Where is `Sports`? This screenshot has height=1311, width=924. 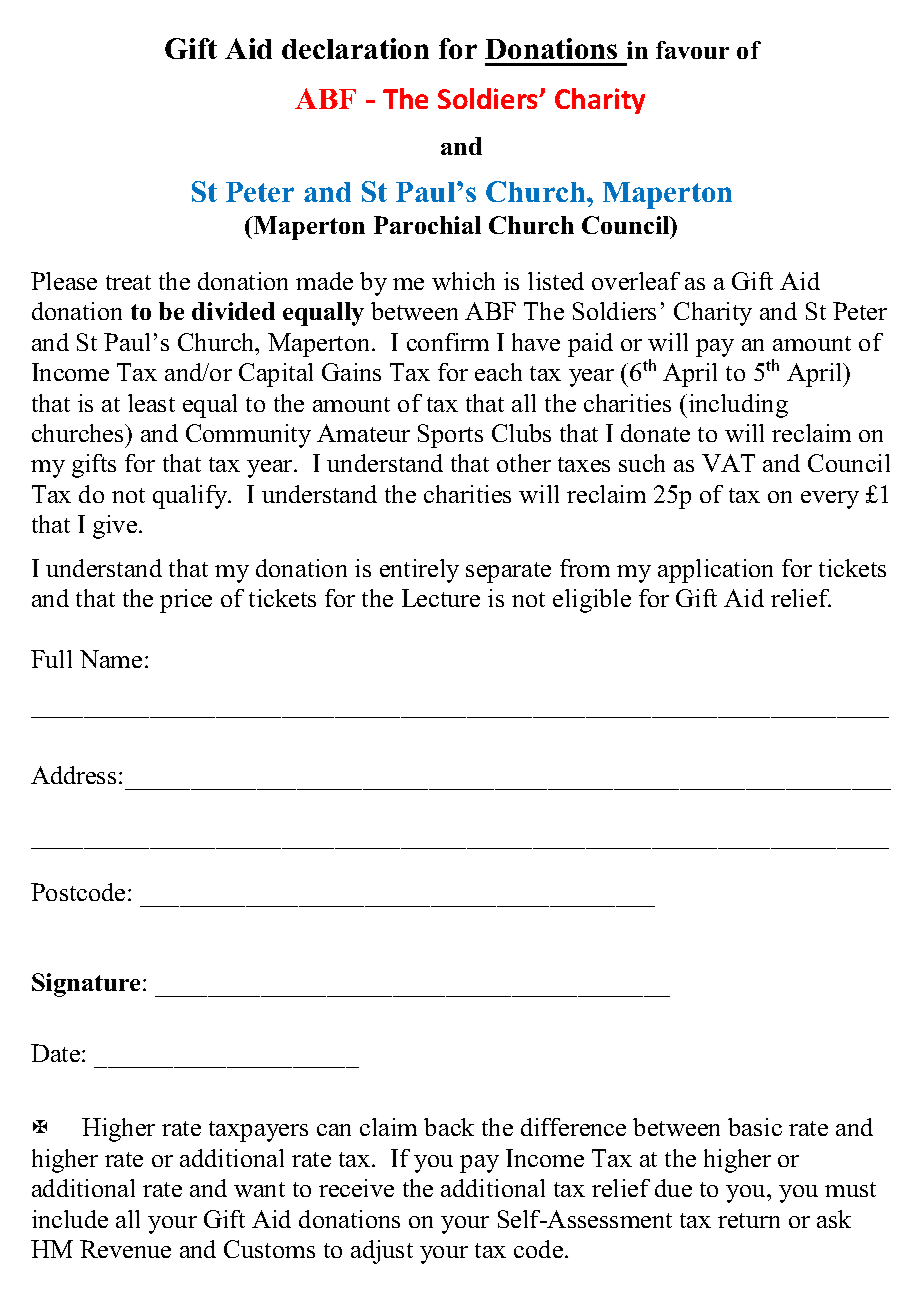 Sports is located at coordinates (450, 436).
